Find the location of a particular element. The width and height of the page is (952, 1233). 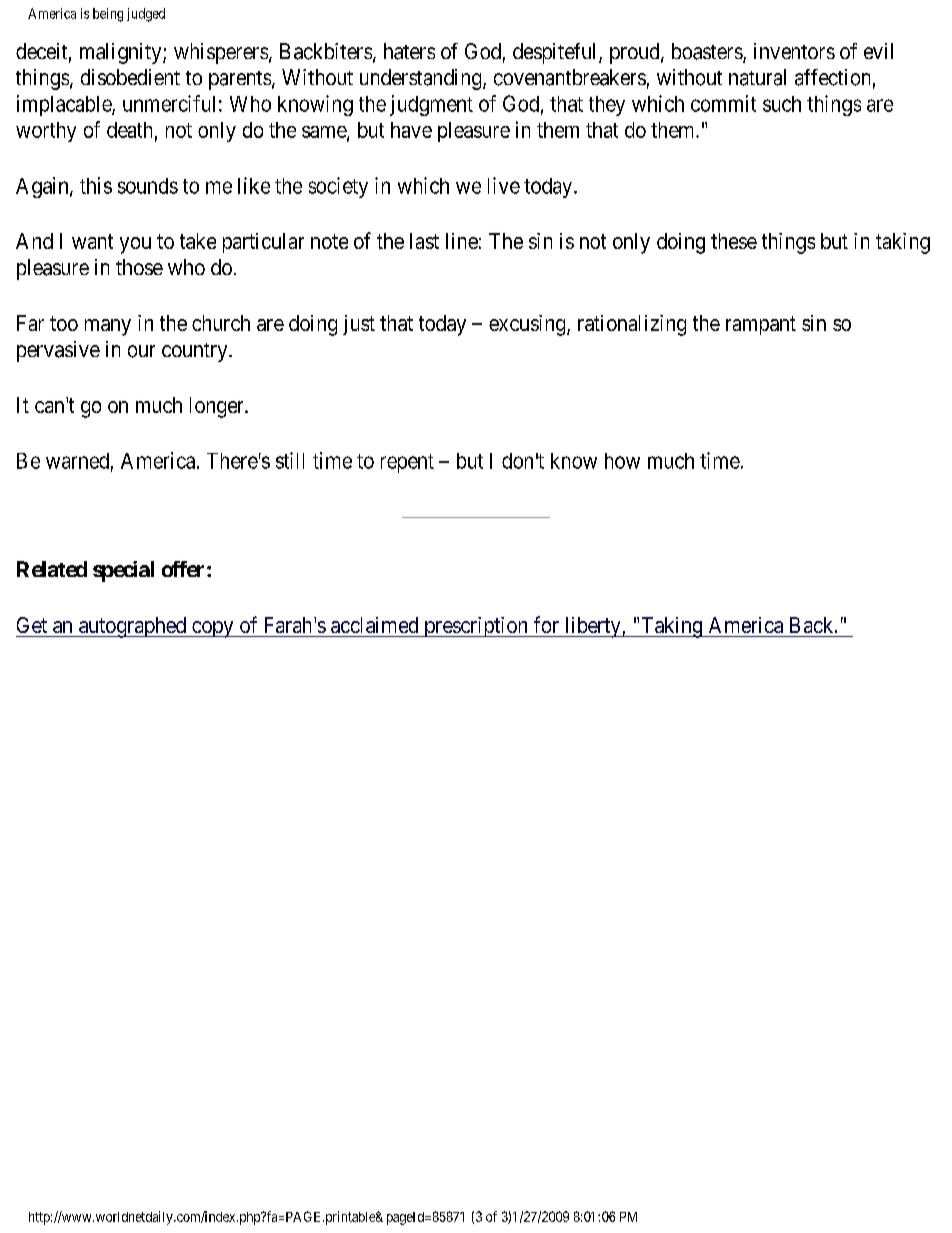

prescription is located at coordinates (476, 627).
